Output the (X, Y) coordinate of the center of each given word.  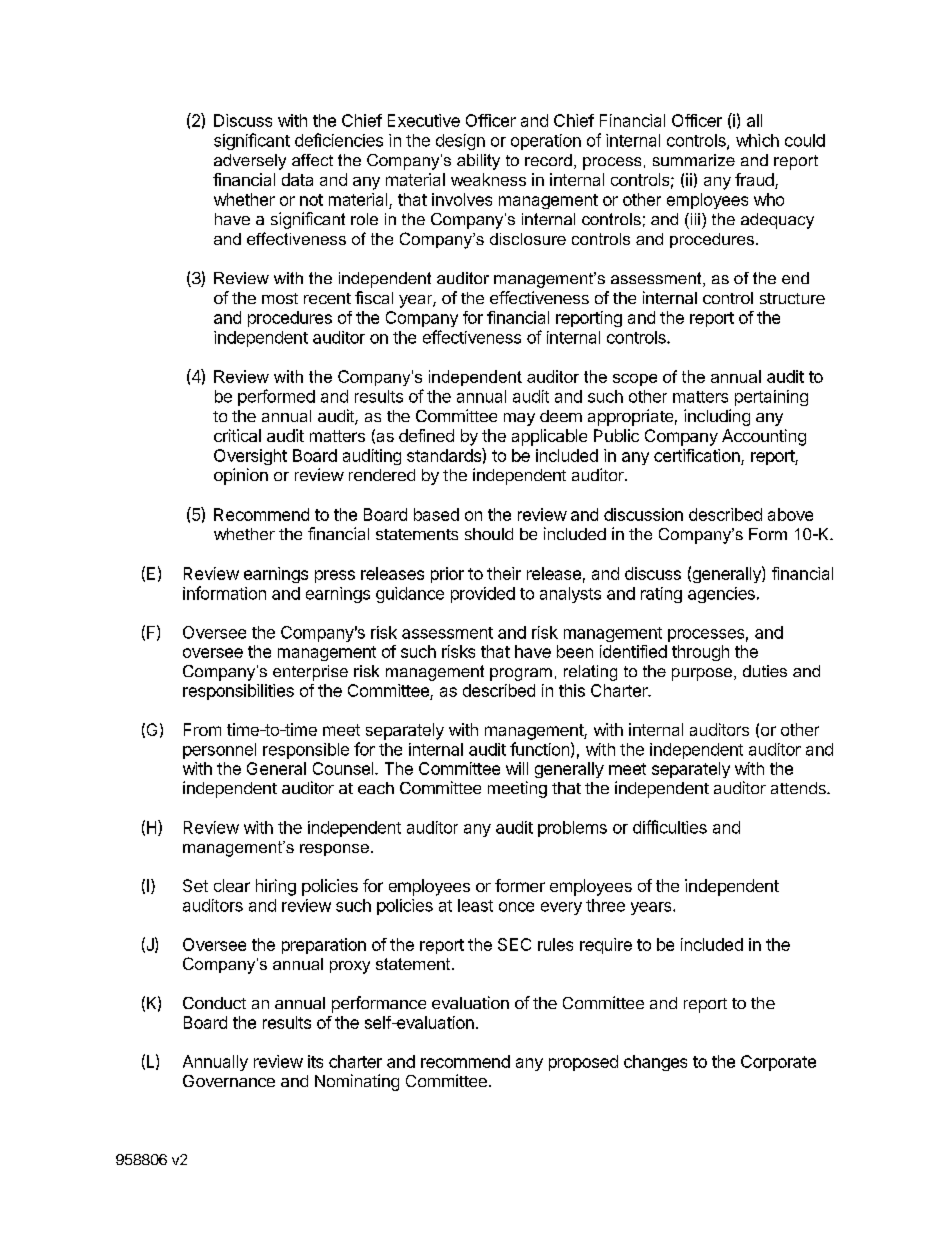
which (757, 140)
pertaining (771, 398)
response (334, 850)
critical (237, 435)
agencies (721, 595)
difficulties (670, 827)
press (335, 576)
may (519, 419)
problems (572, 829)
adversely (250, 162)
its (315, 1061)
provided (483, 595)
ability (478, 162)
